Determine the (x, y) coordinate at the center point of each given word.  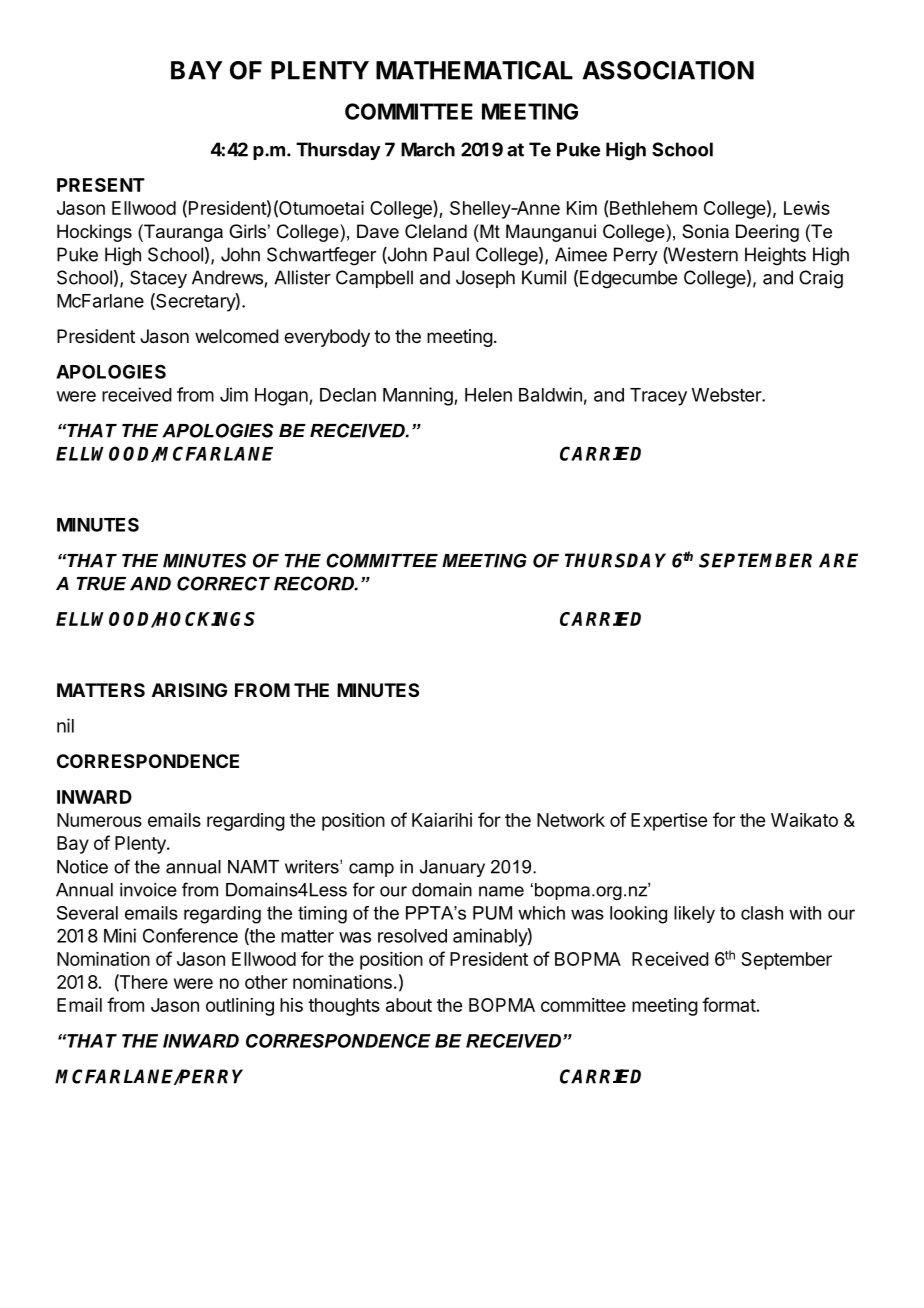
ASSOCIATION (668, 70)
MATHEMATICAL (474, 70)
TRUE (101, 584)
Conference (190, 935)
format (729, 1004)
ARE (838, 560)
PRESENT (101, 185)
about (409, 1005)
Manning (419, 396)
